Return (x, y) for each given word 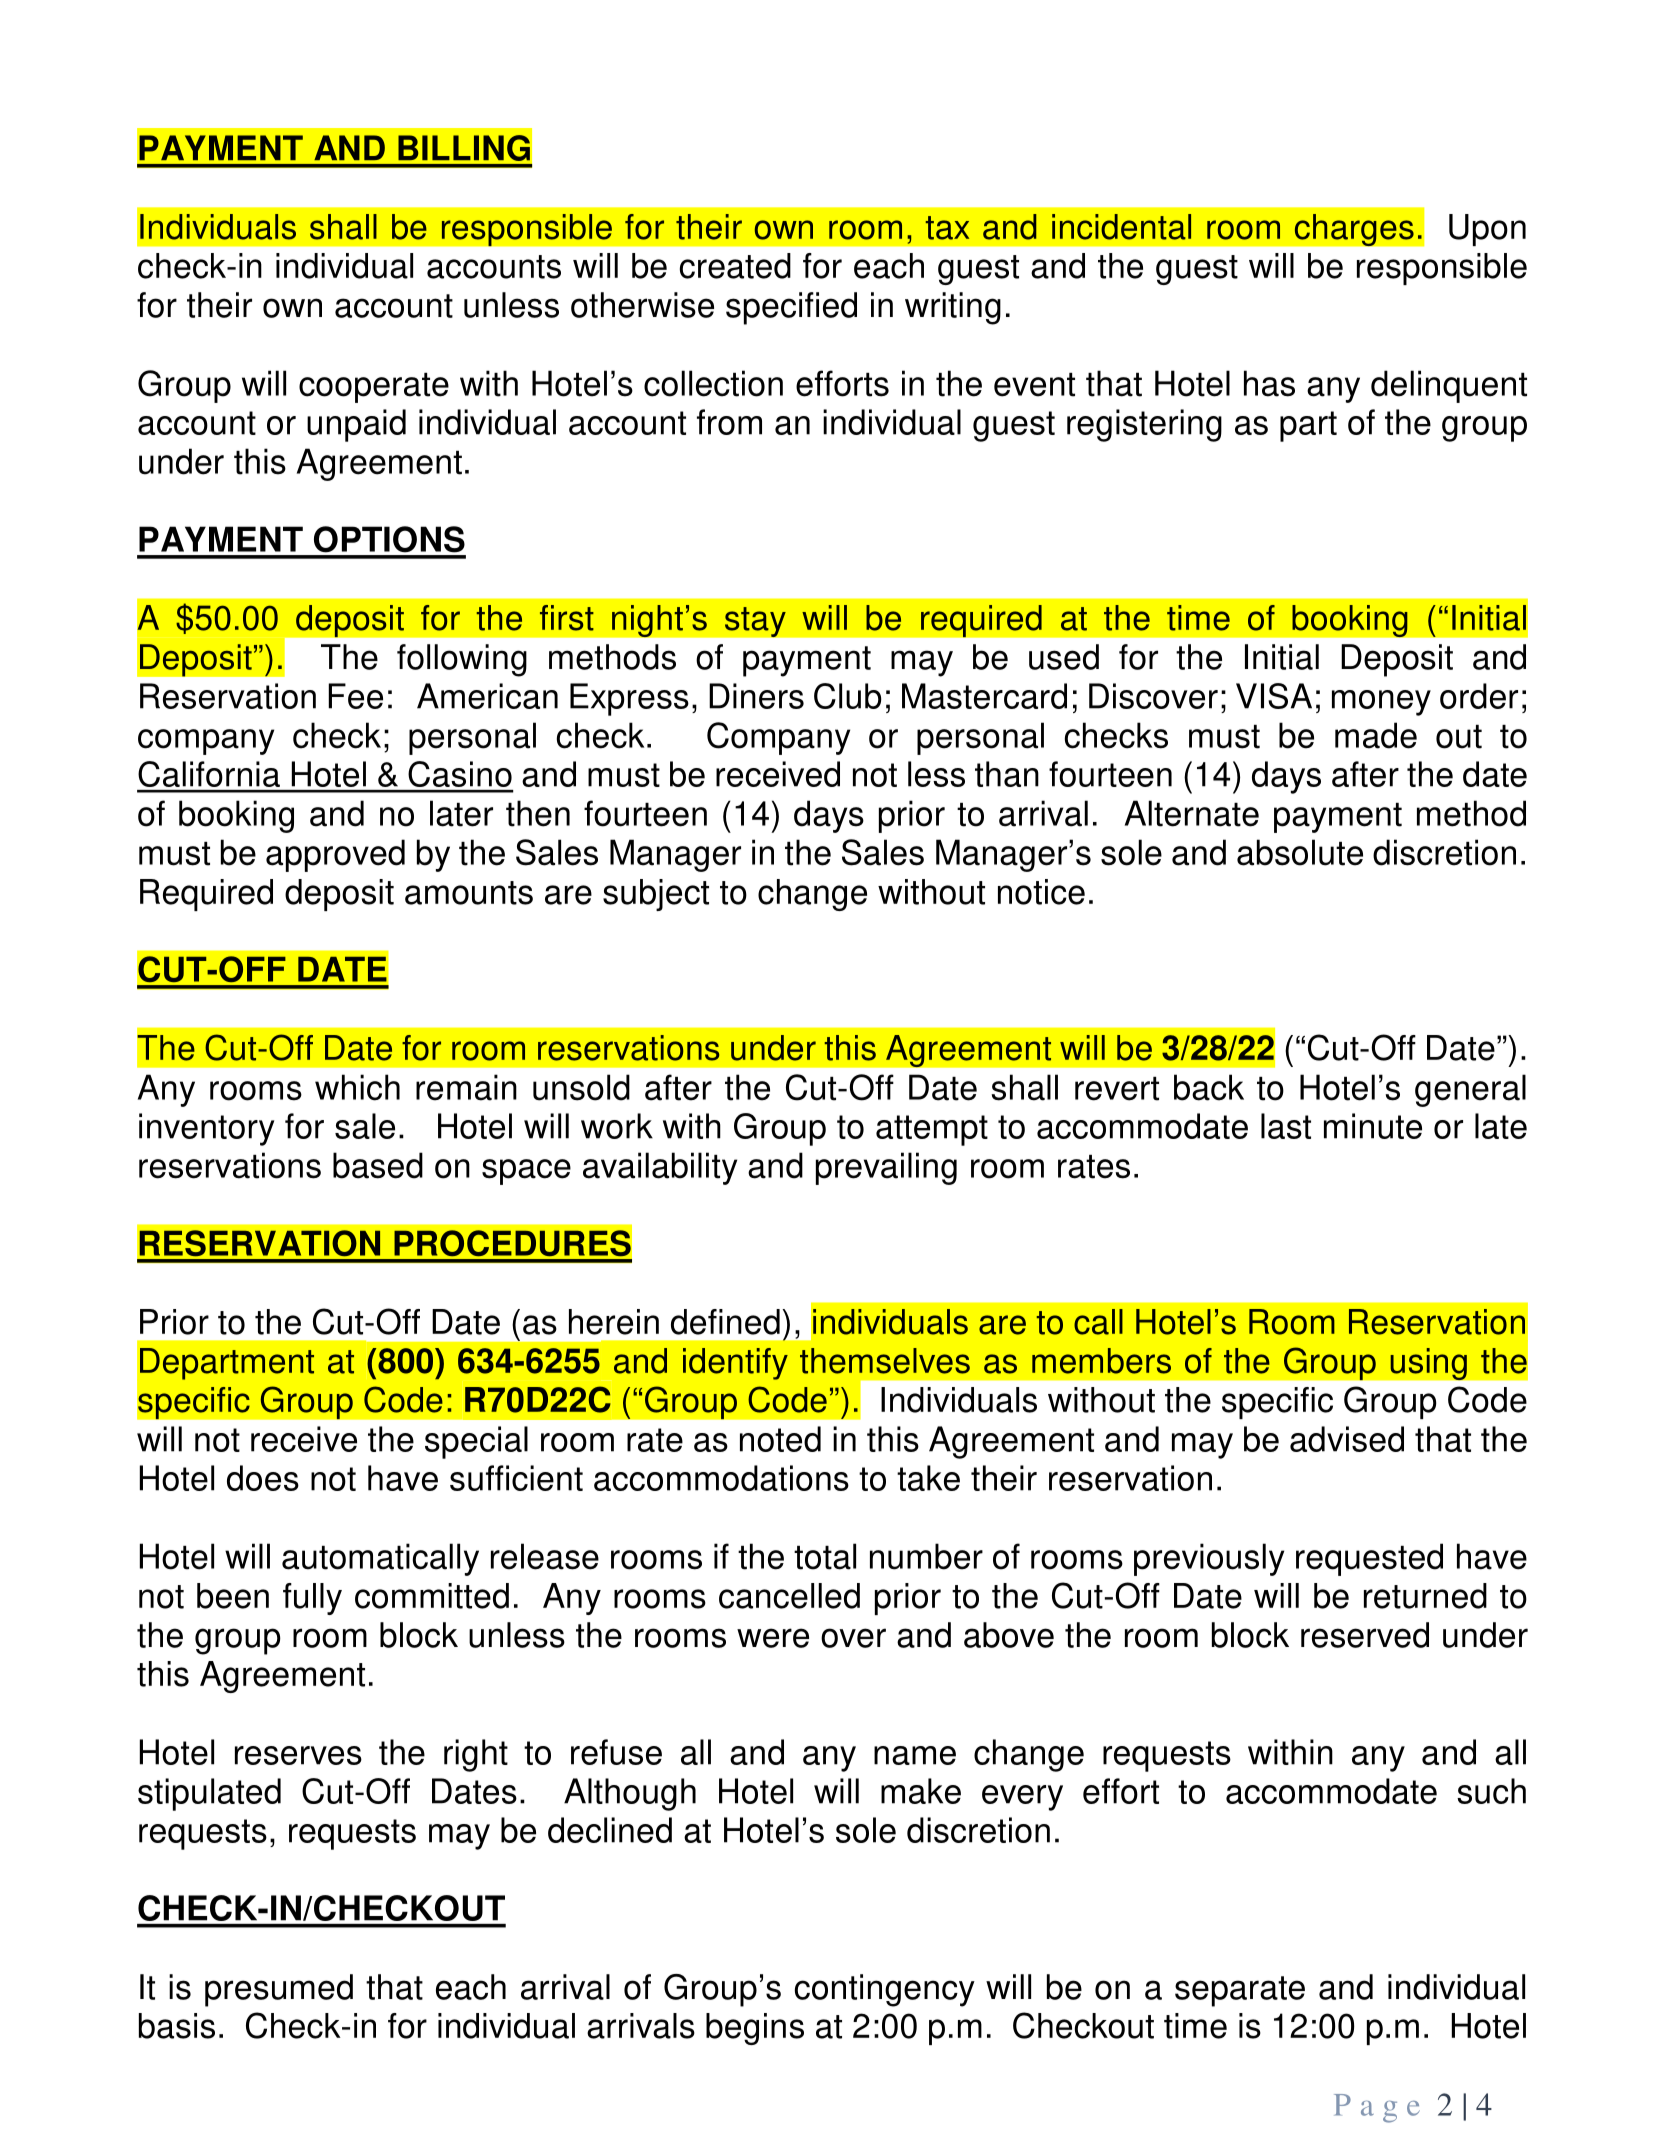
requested (1369, 1559)
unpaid (356, 425)
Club (848, 696)
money (1381, 703)
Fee (355, 696)
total (825, 1556)
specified (791, 308)
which (357, 1087)
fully (312, 1599)
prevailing (886, 1168)
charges (1354, 230)
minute (1373, 1126)
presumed (279, 1990)
